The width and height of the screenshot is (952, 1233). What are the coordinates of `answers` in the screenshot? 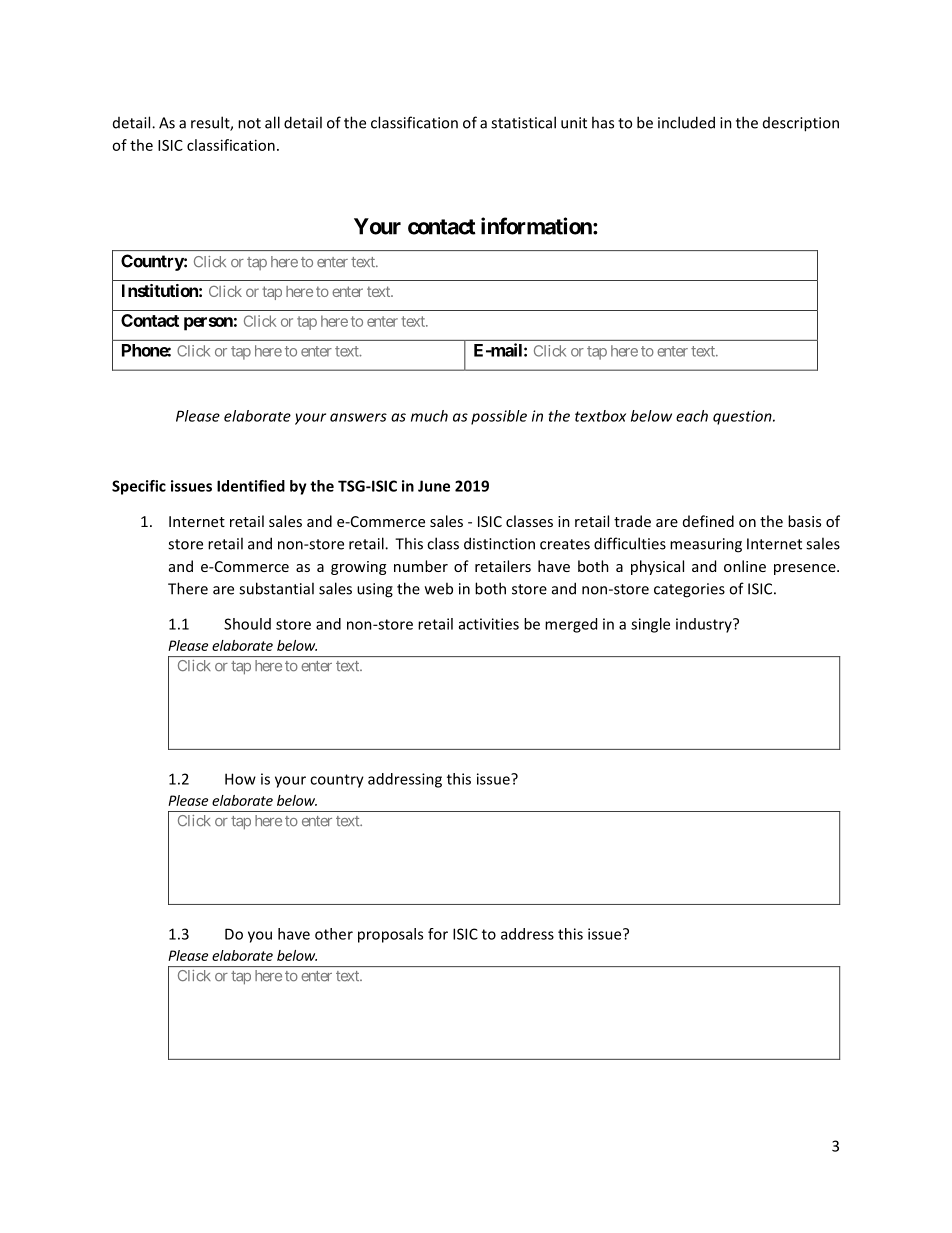 It's located at (358, 417).
